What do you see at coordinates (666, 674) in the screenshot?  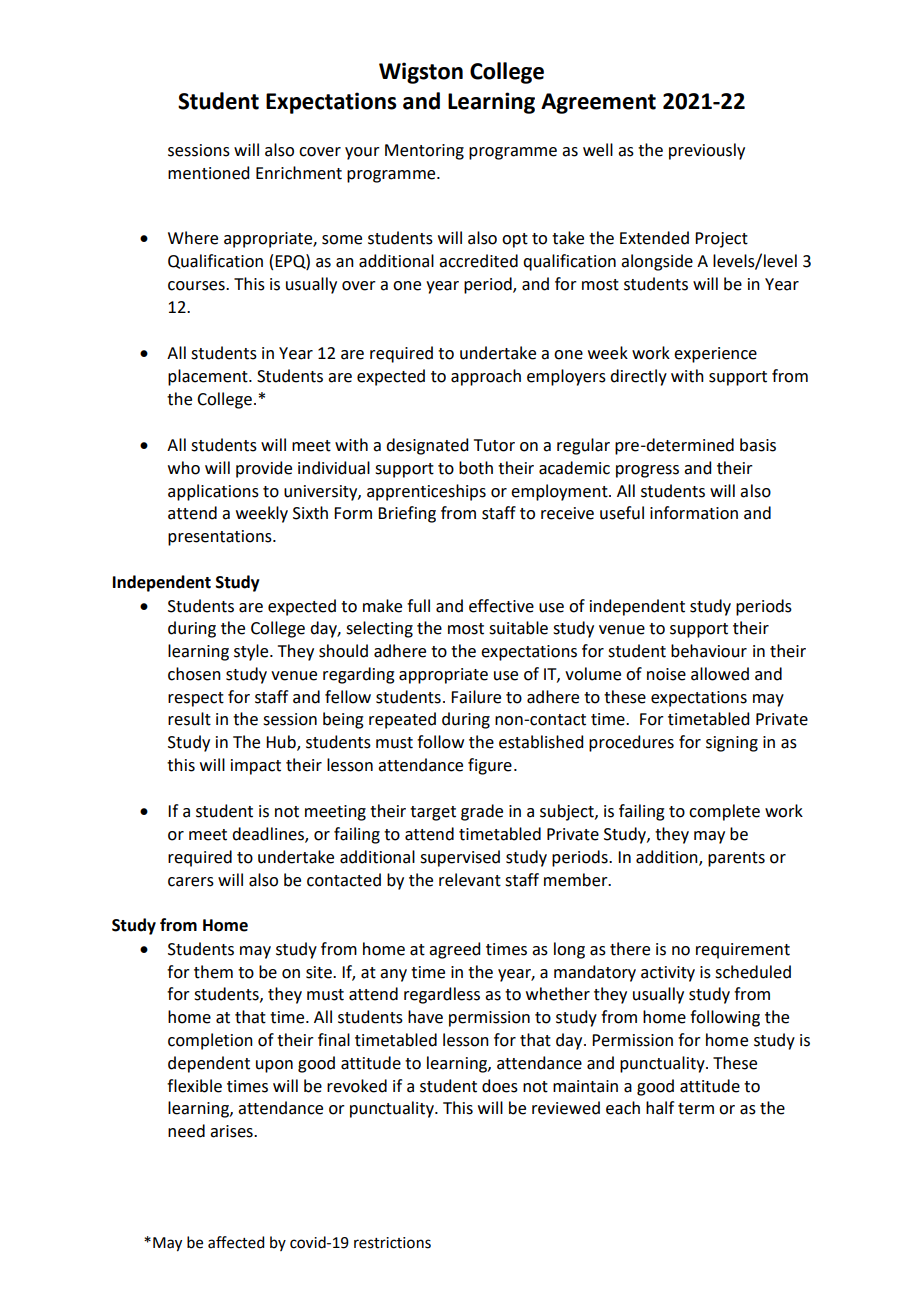 I see `noise` at bounding box center [666, 674].
